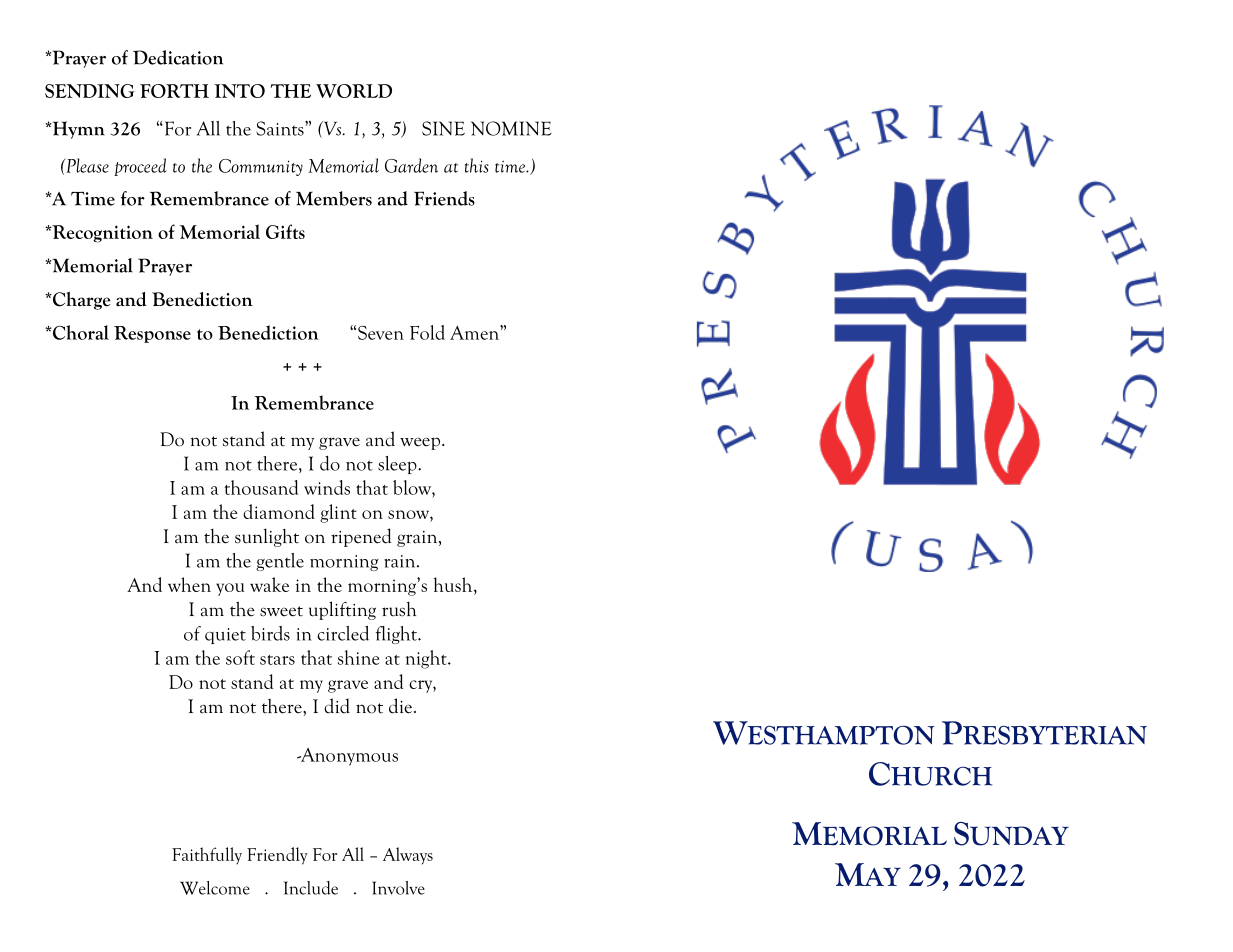  Describe the element at coordinates (89, 91) in the screenshot. I see `SENDING` at that location.
